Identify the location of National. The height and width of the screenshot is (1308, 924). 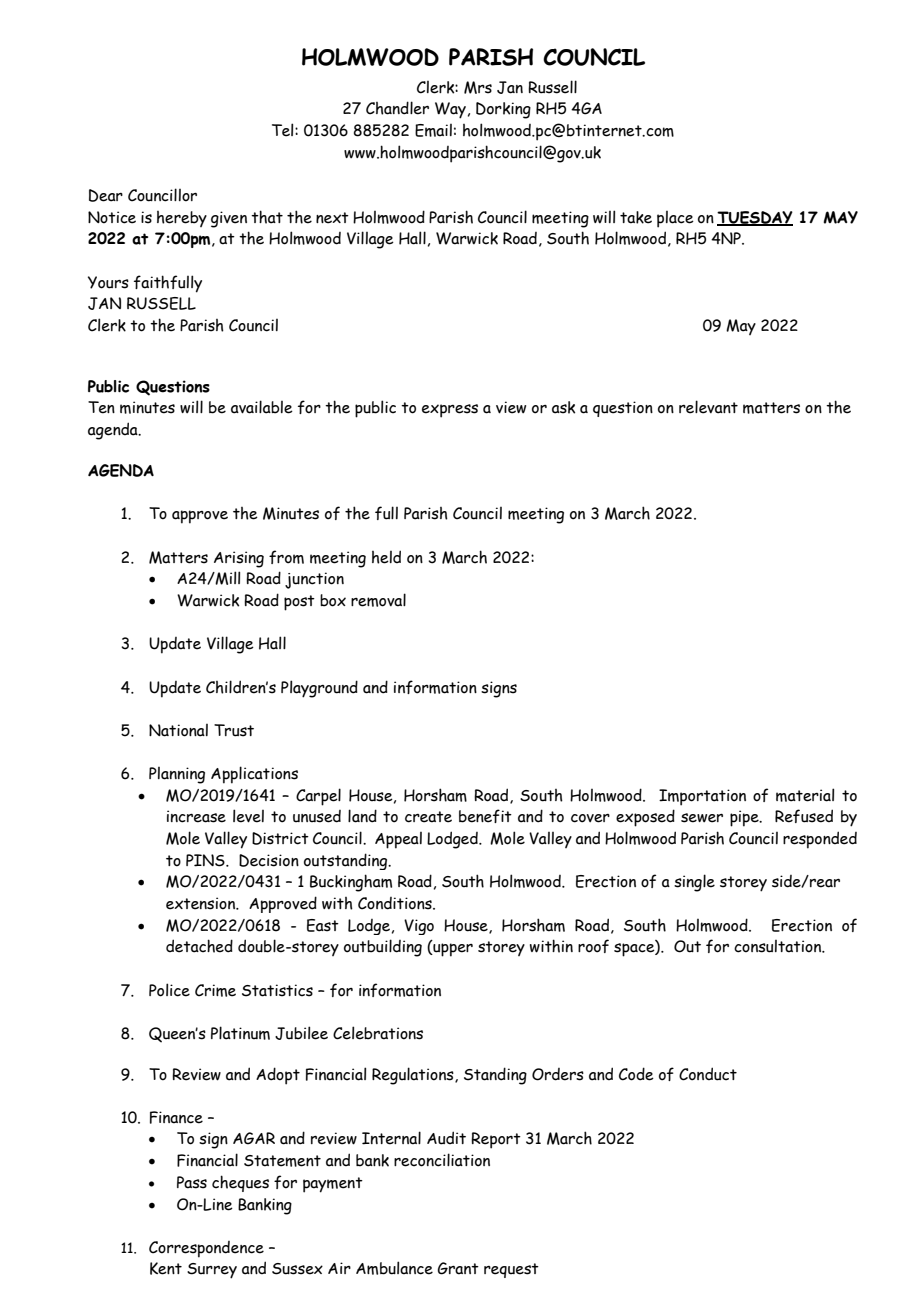
(178, 730).
